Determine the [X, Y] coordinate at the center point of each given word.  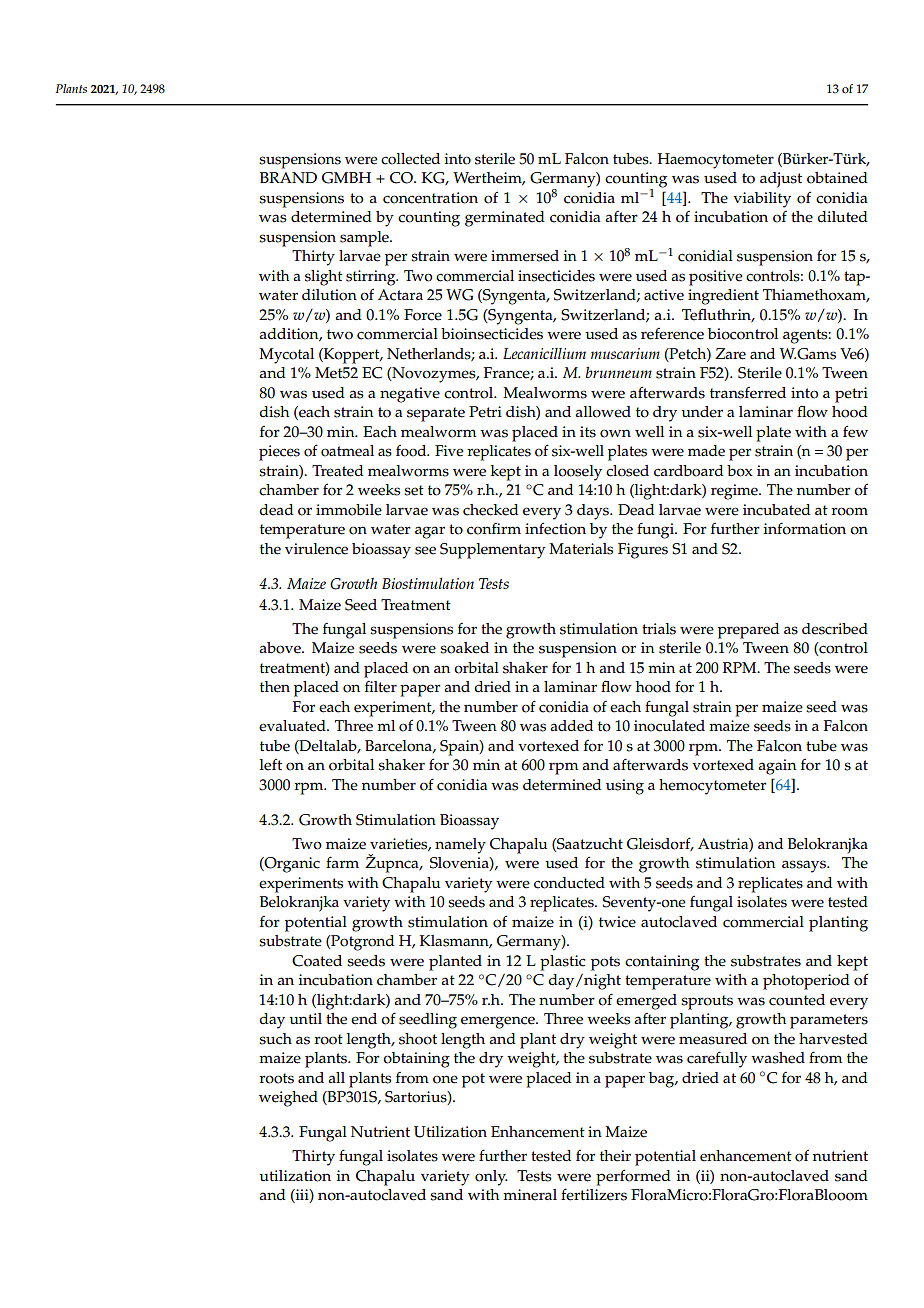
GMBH [346, 178]
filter [381, 687]
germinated [505, 219]
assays [805, 866]
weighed [288, 1099]
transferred [748, 393]
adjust [781, 180]
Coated [317, 961]
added [571, 726]
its [588, 432]
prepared [748, 631]
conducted [569, 883]
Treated [337, 471]
